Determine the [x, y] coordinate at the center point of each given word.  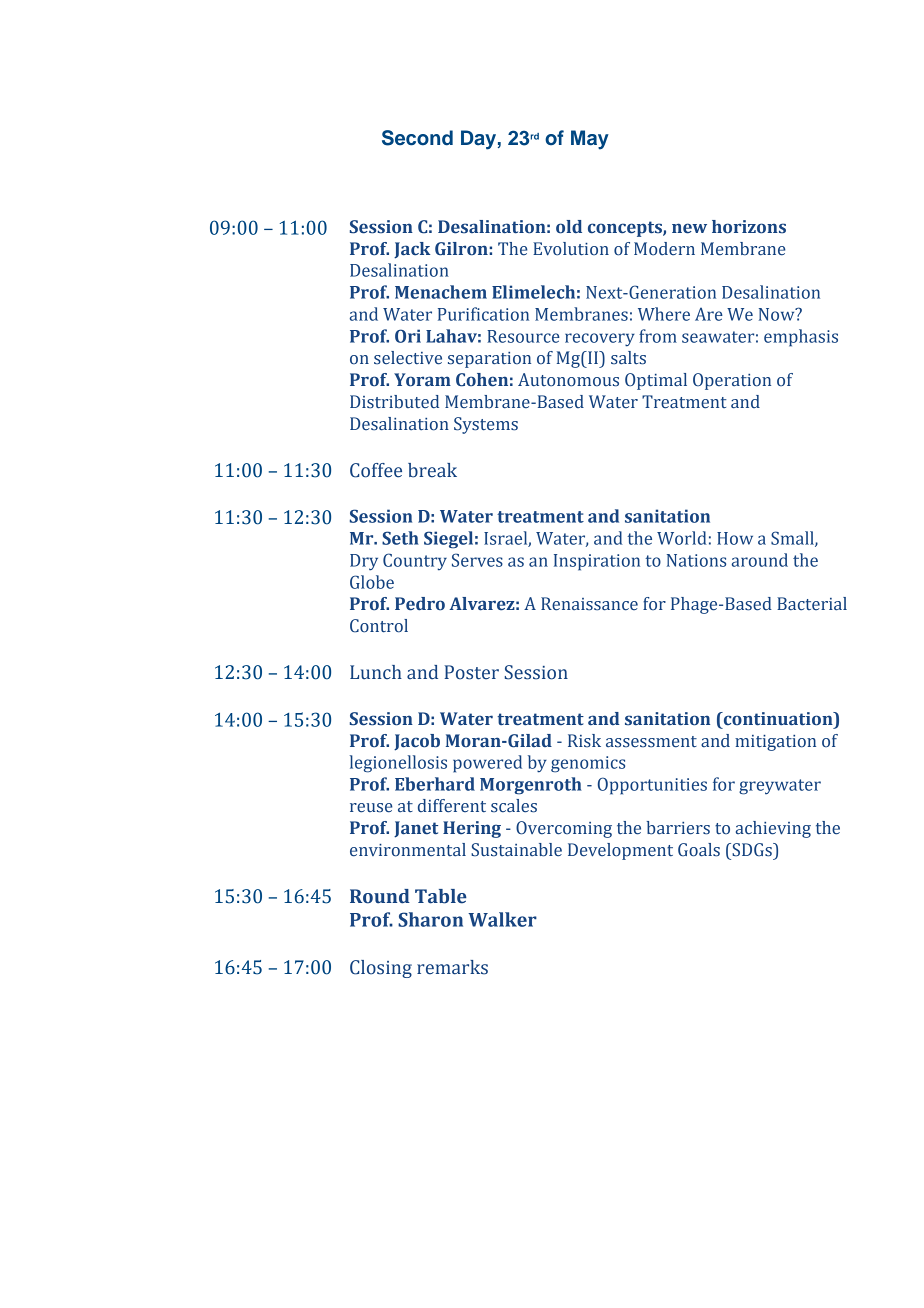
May [590, 140]
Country [415, 562]
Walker [502, 919]
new [689, 228]
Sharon [430, 919]
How [735, 538]
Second [417, 138]
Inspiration [597, 562]
